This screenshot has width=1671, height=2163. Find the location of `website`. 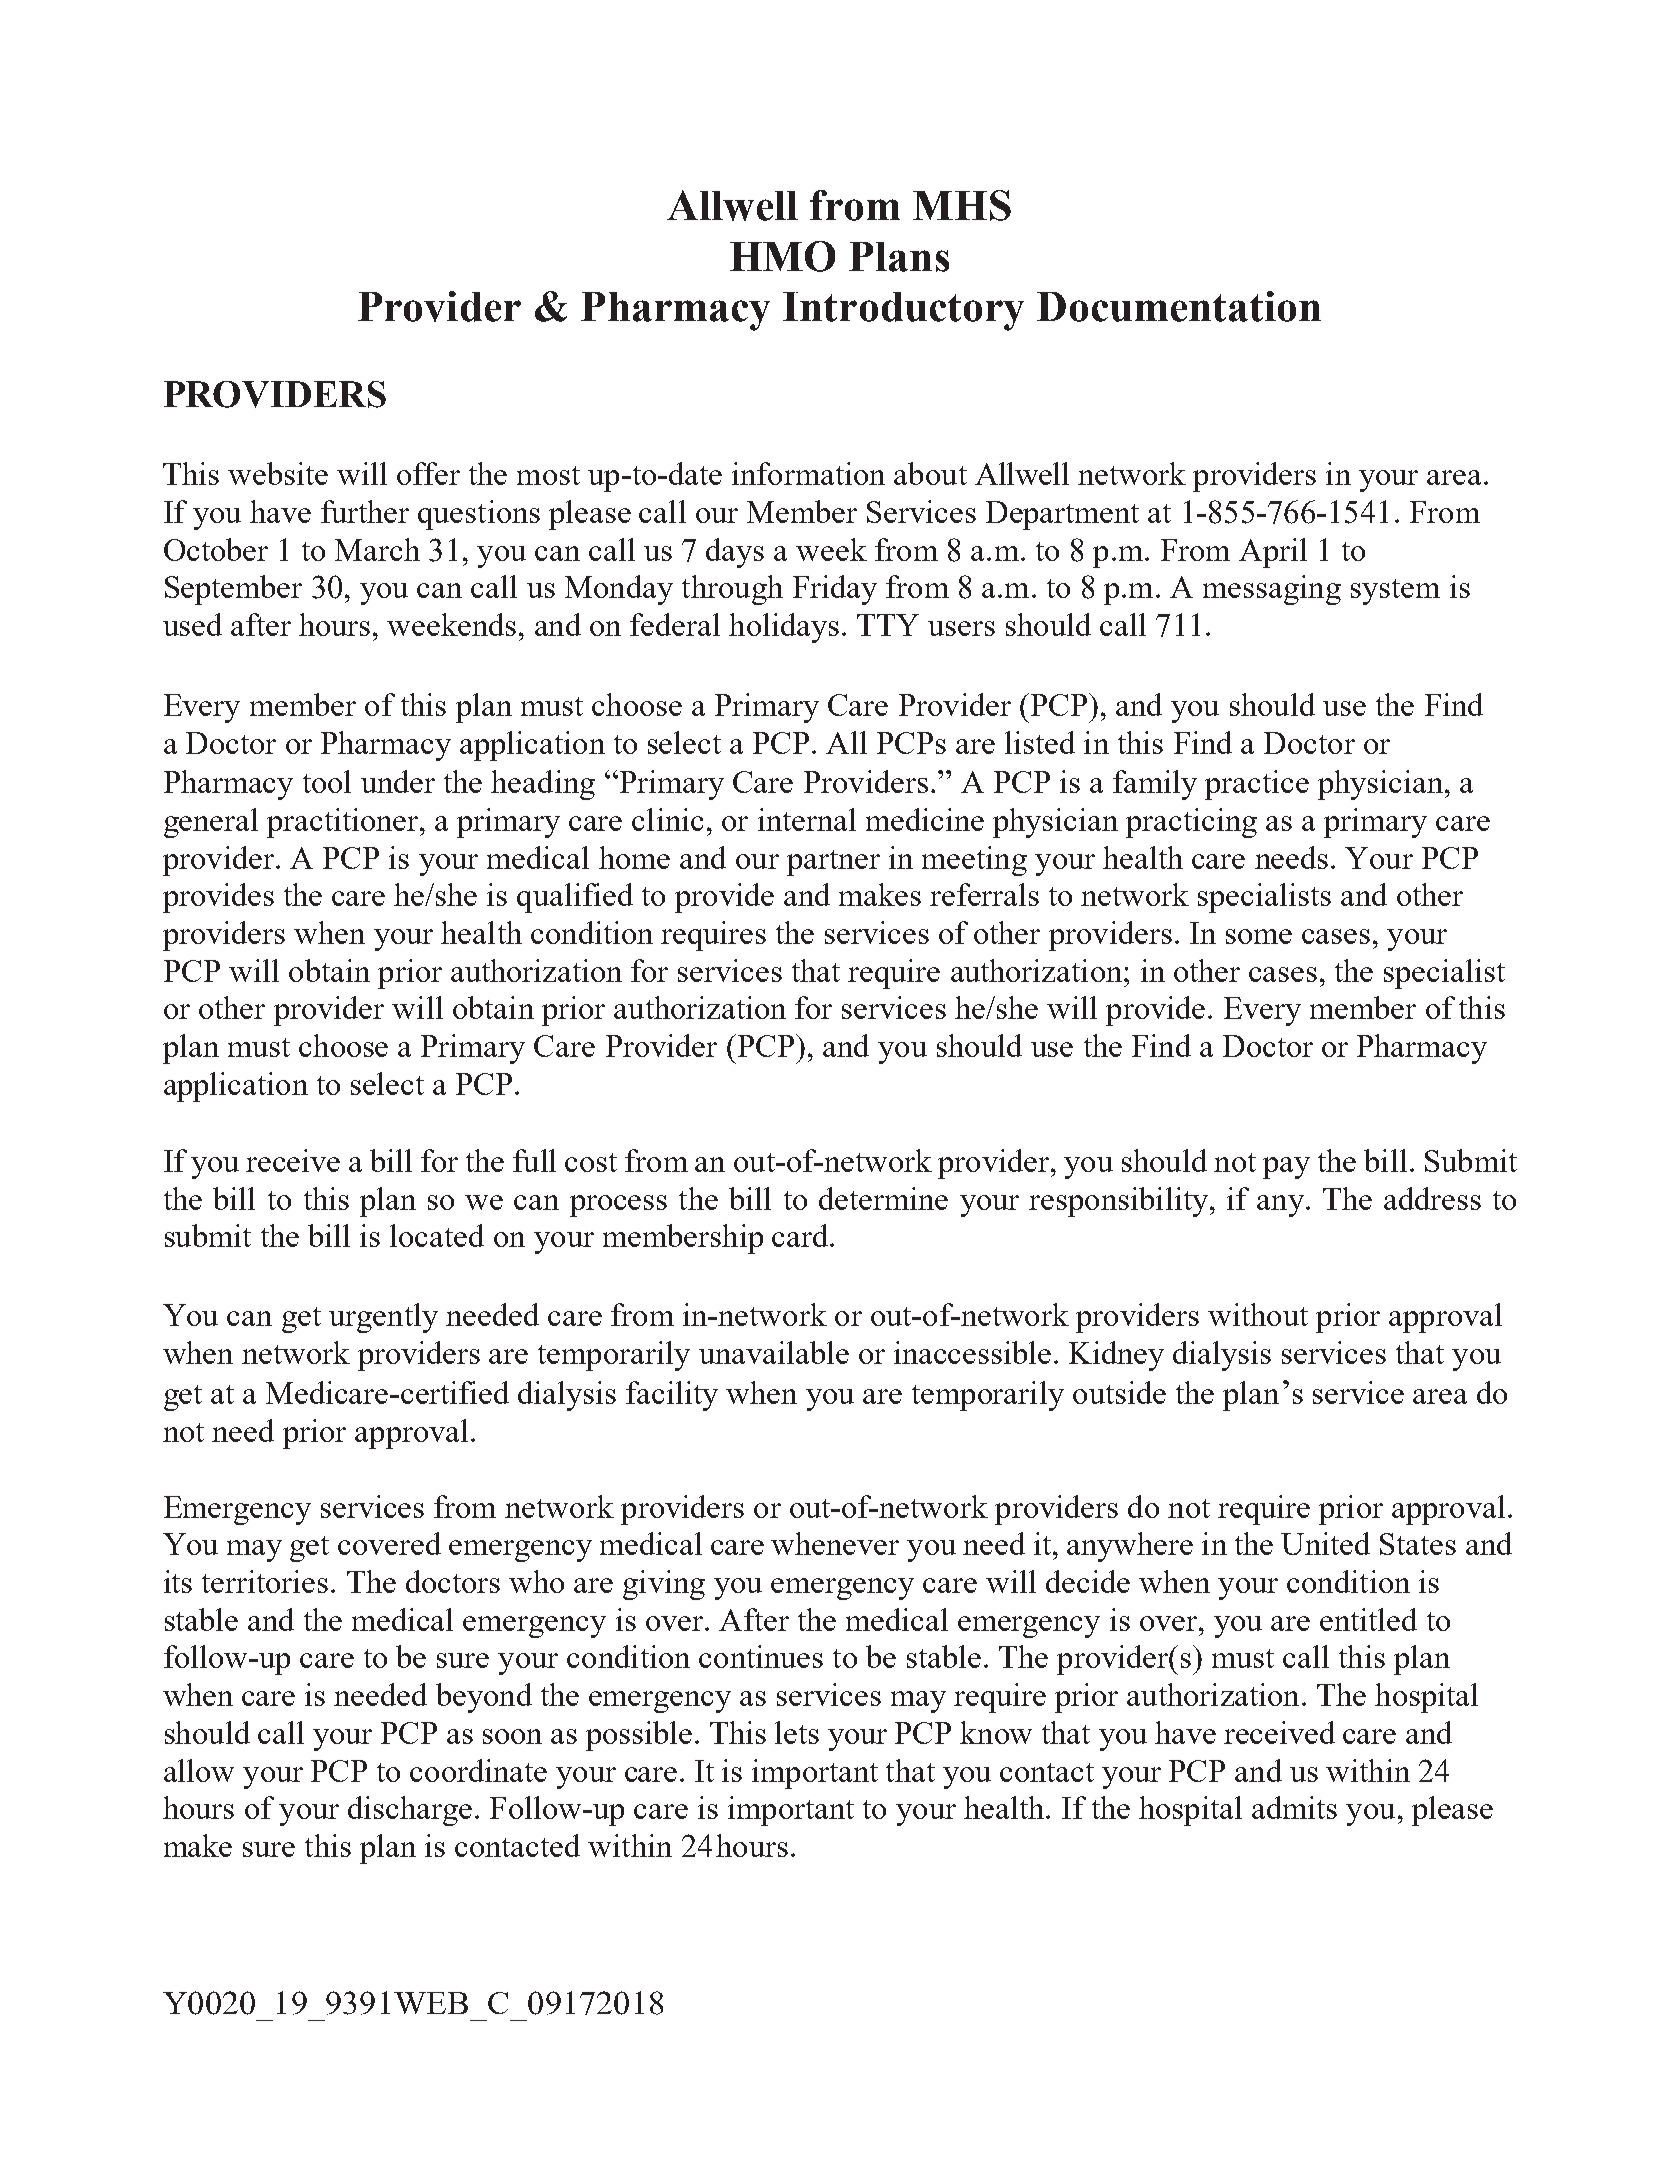

website is located at coordinates (278, 473).
